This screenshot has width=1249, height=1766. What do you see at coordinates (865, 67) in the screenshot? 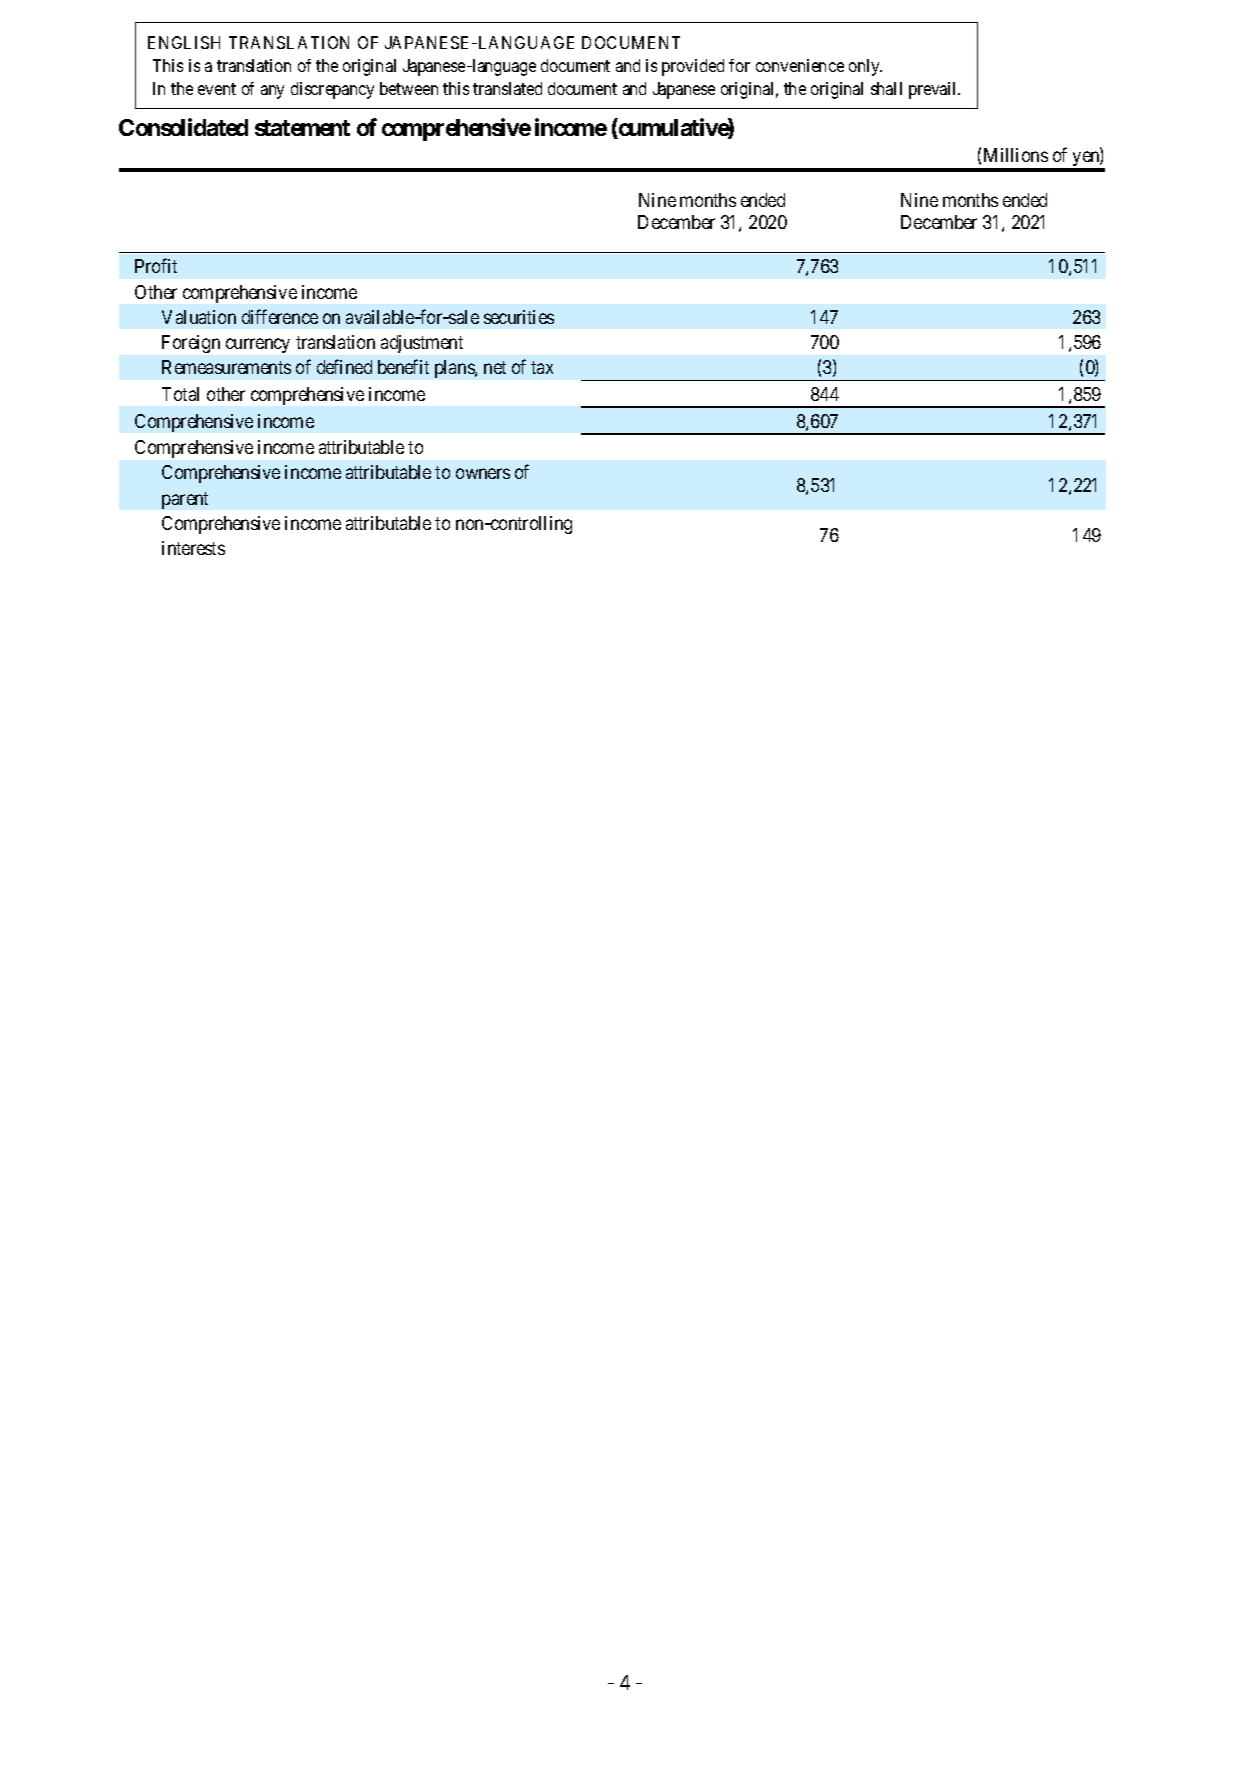
I see `only` at bounding box center [865, 67].
